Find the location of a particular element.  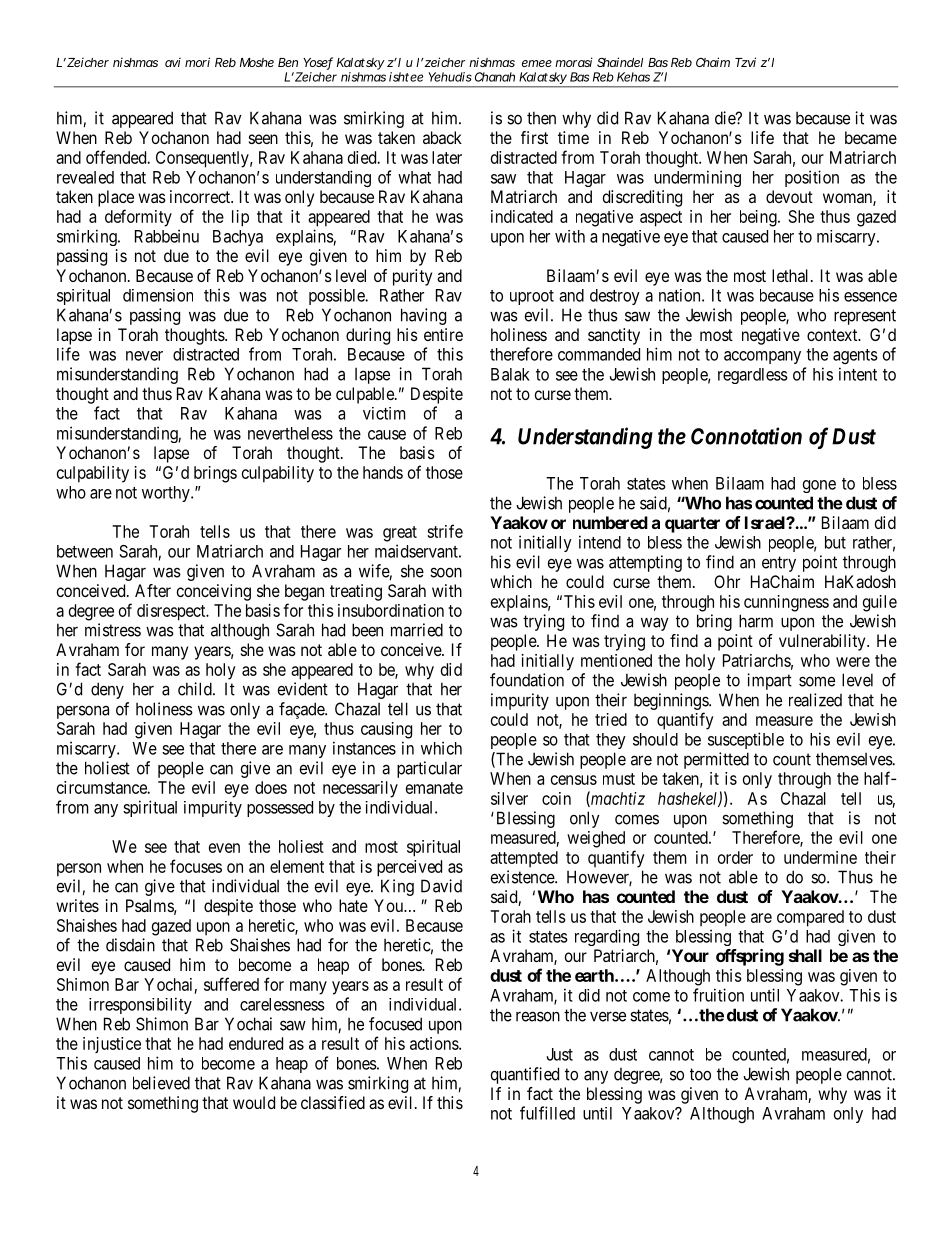

worthy is located at coordinates (167, 494).
